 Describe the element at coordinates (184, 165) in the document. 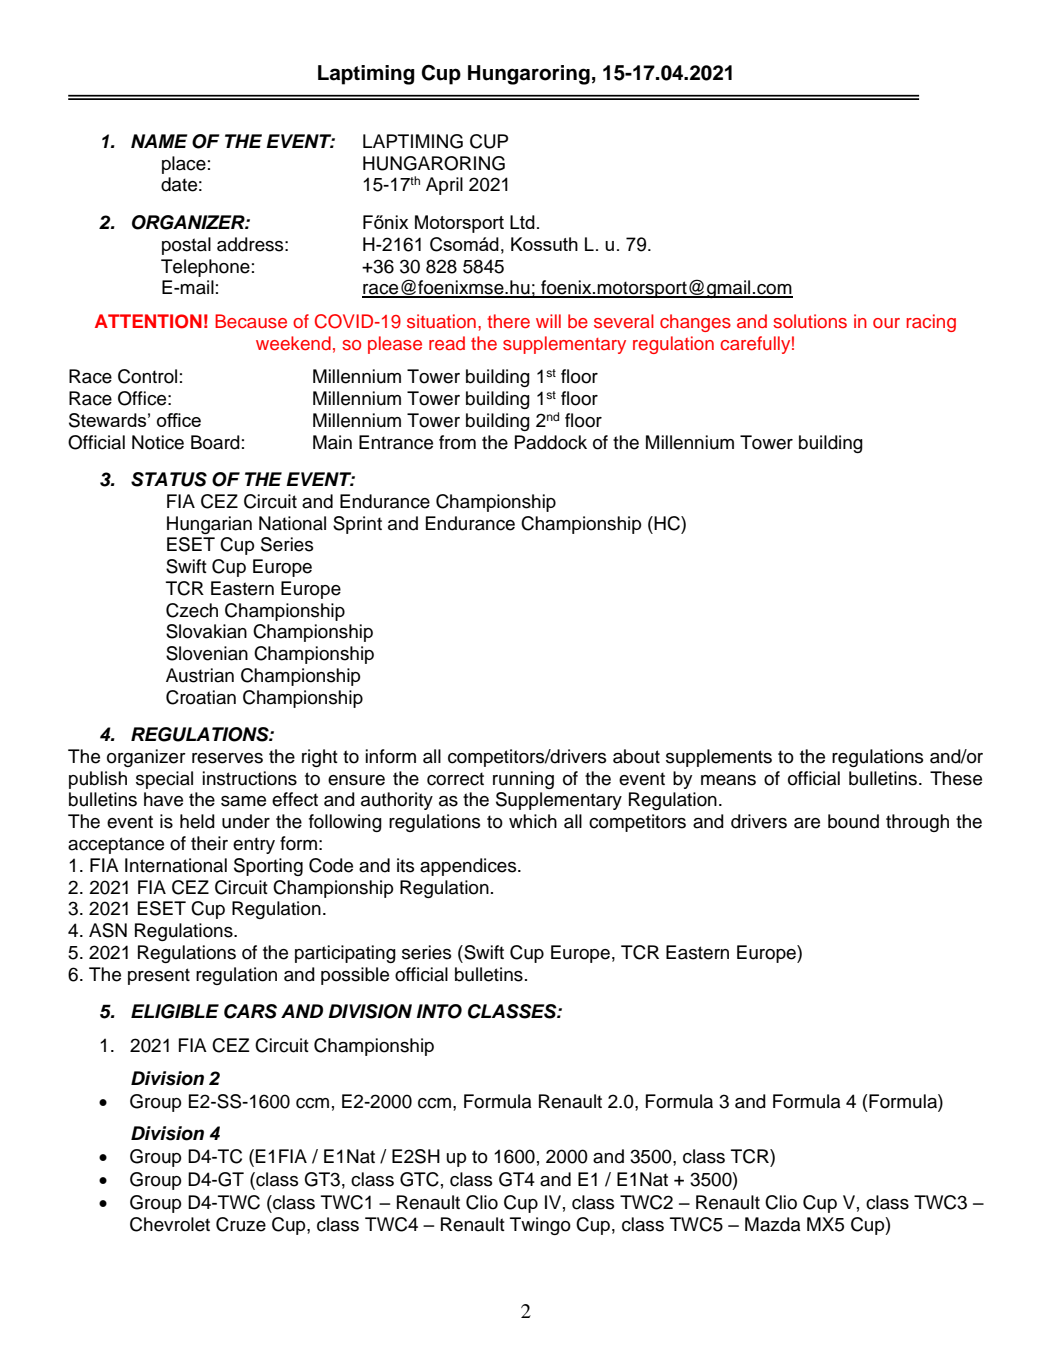

I see `place` at that location.
